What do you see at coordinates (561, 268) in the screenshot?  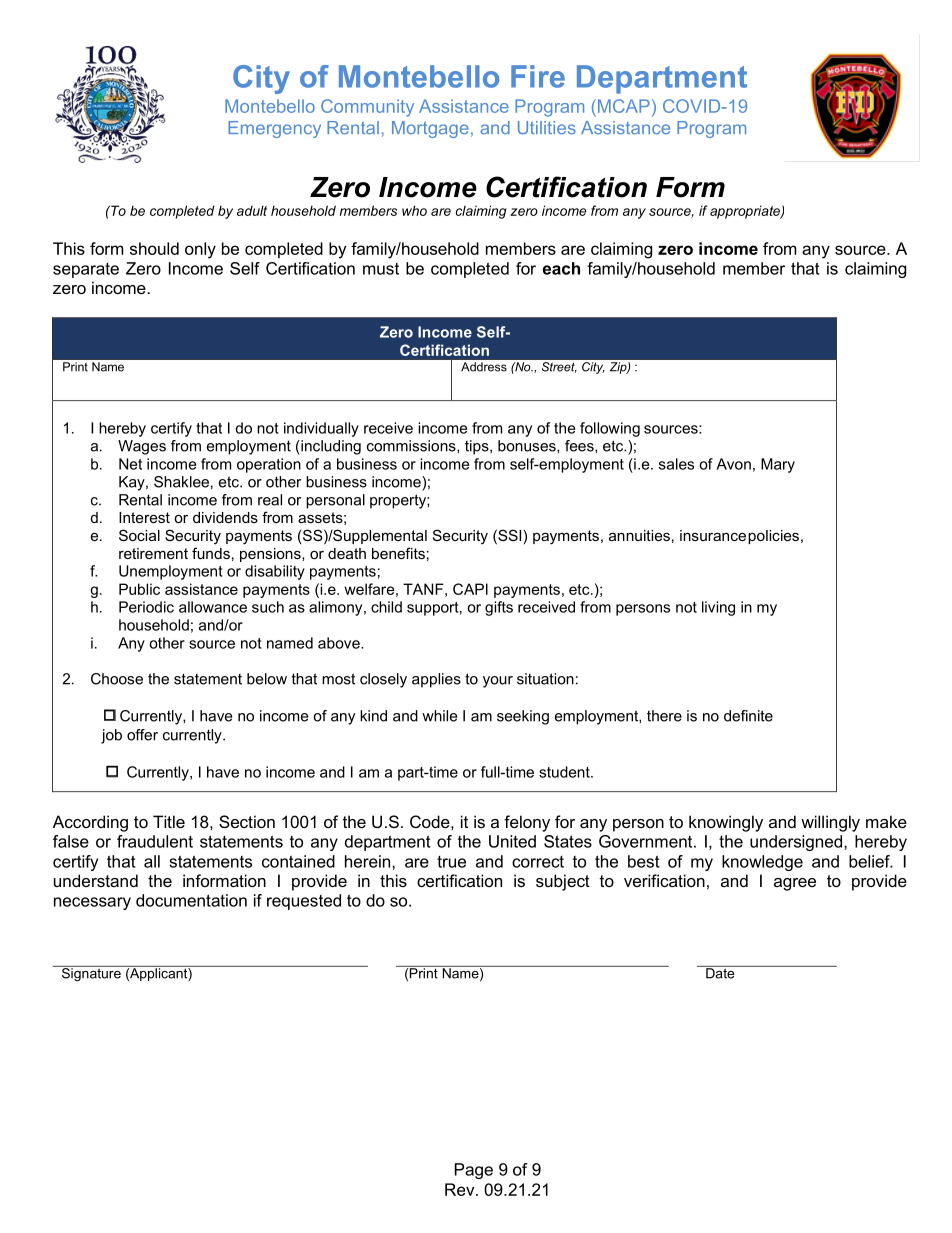 I see `each` at bounding box center [561, 268].
